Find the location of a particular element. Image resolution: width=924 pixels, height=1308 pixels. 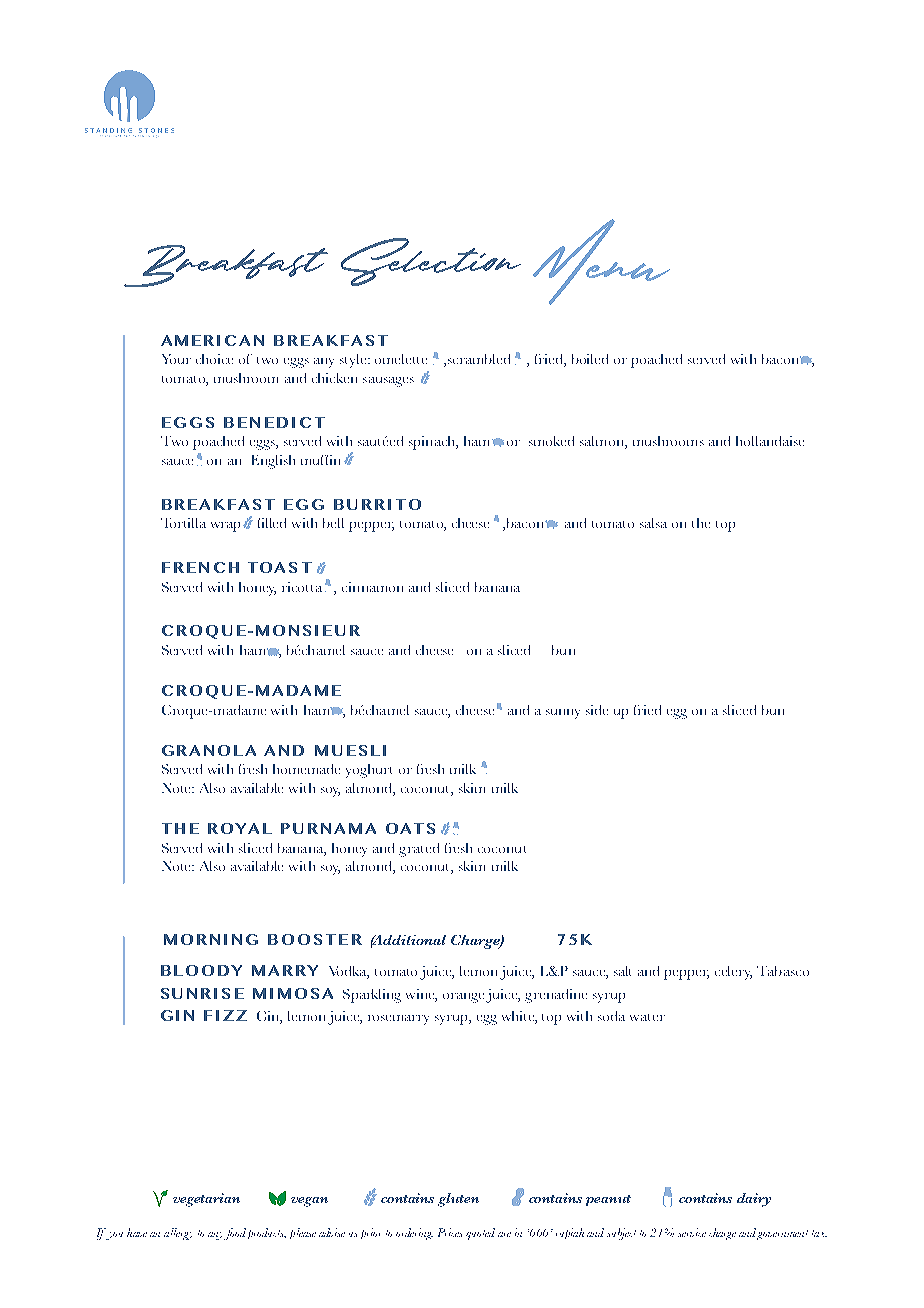

side is located at coordinates (597, 710).
